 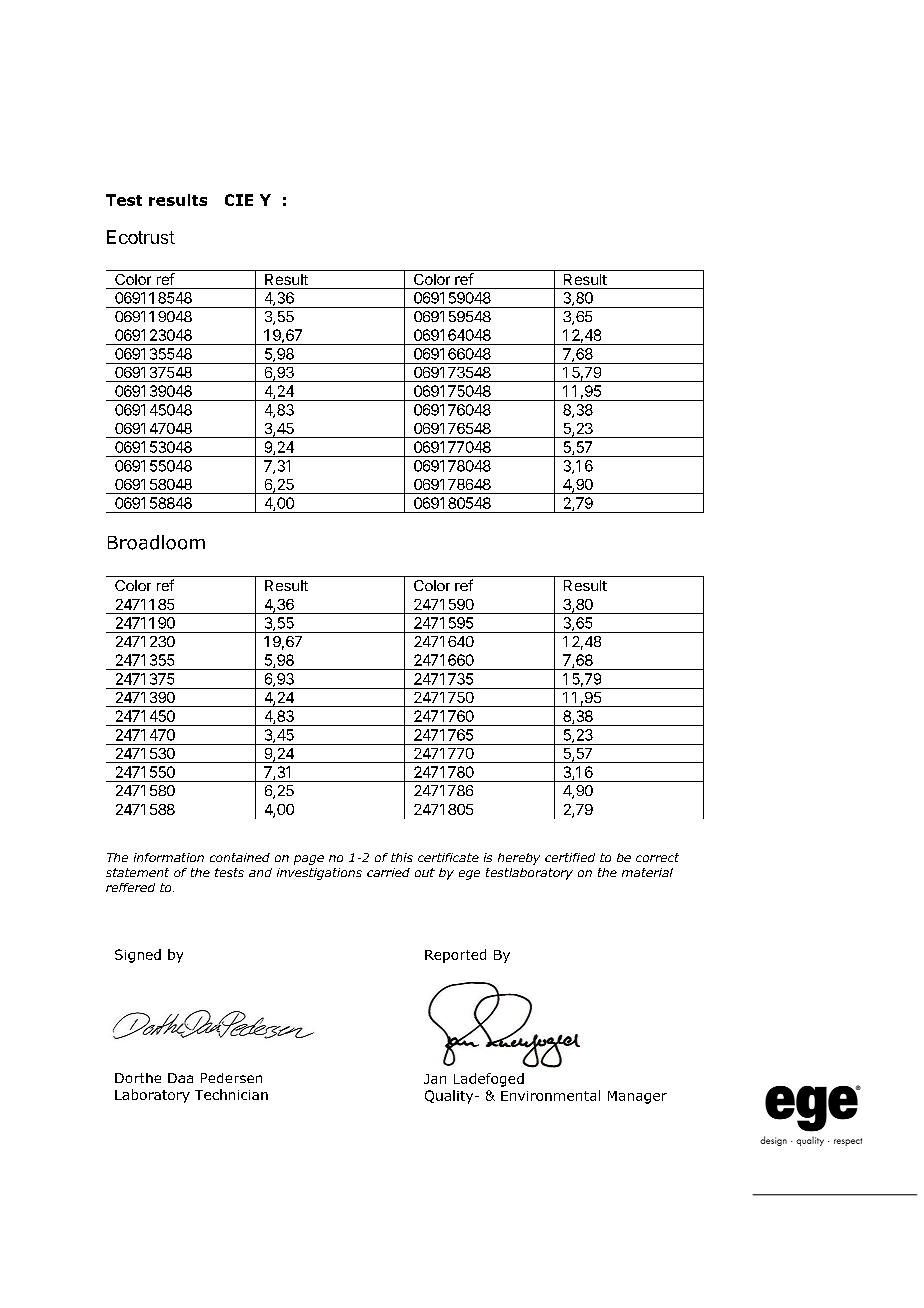 What do you see at coordinates (435, 1079) in the document?
I see `Jan` at bounding box center [435, 1079].
